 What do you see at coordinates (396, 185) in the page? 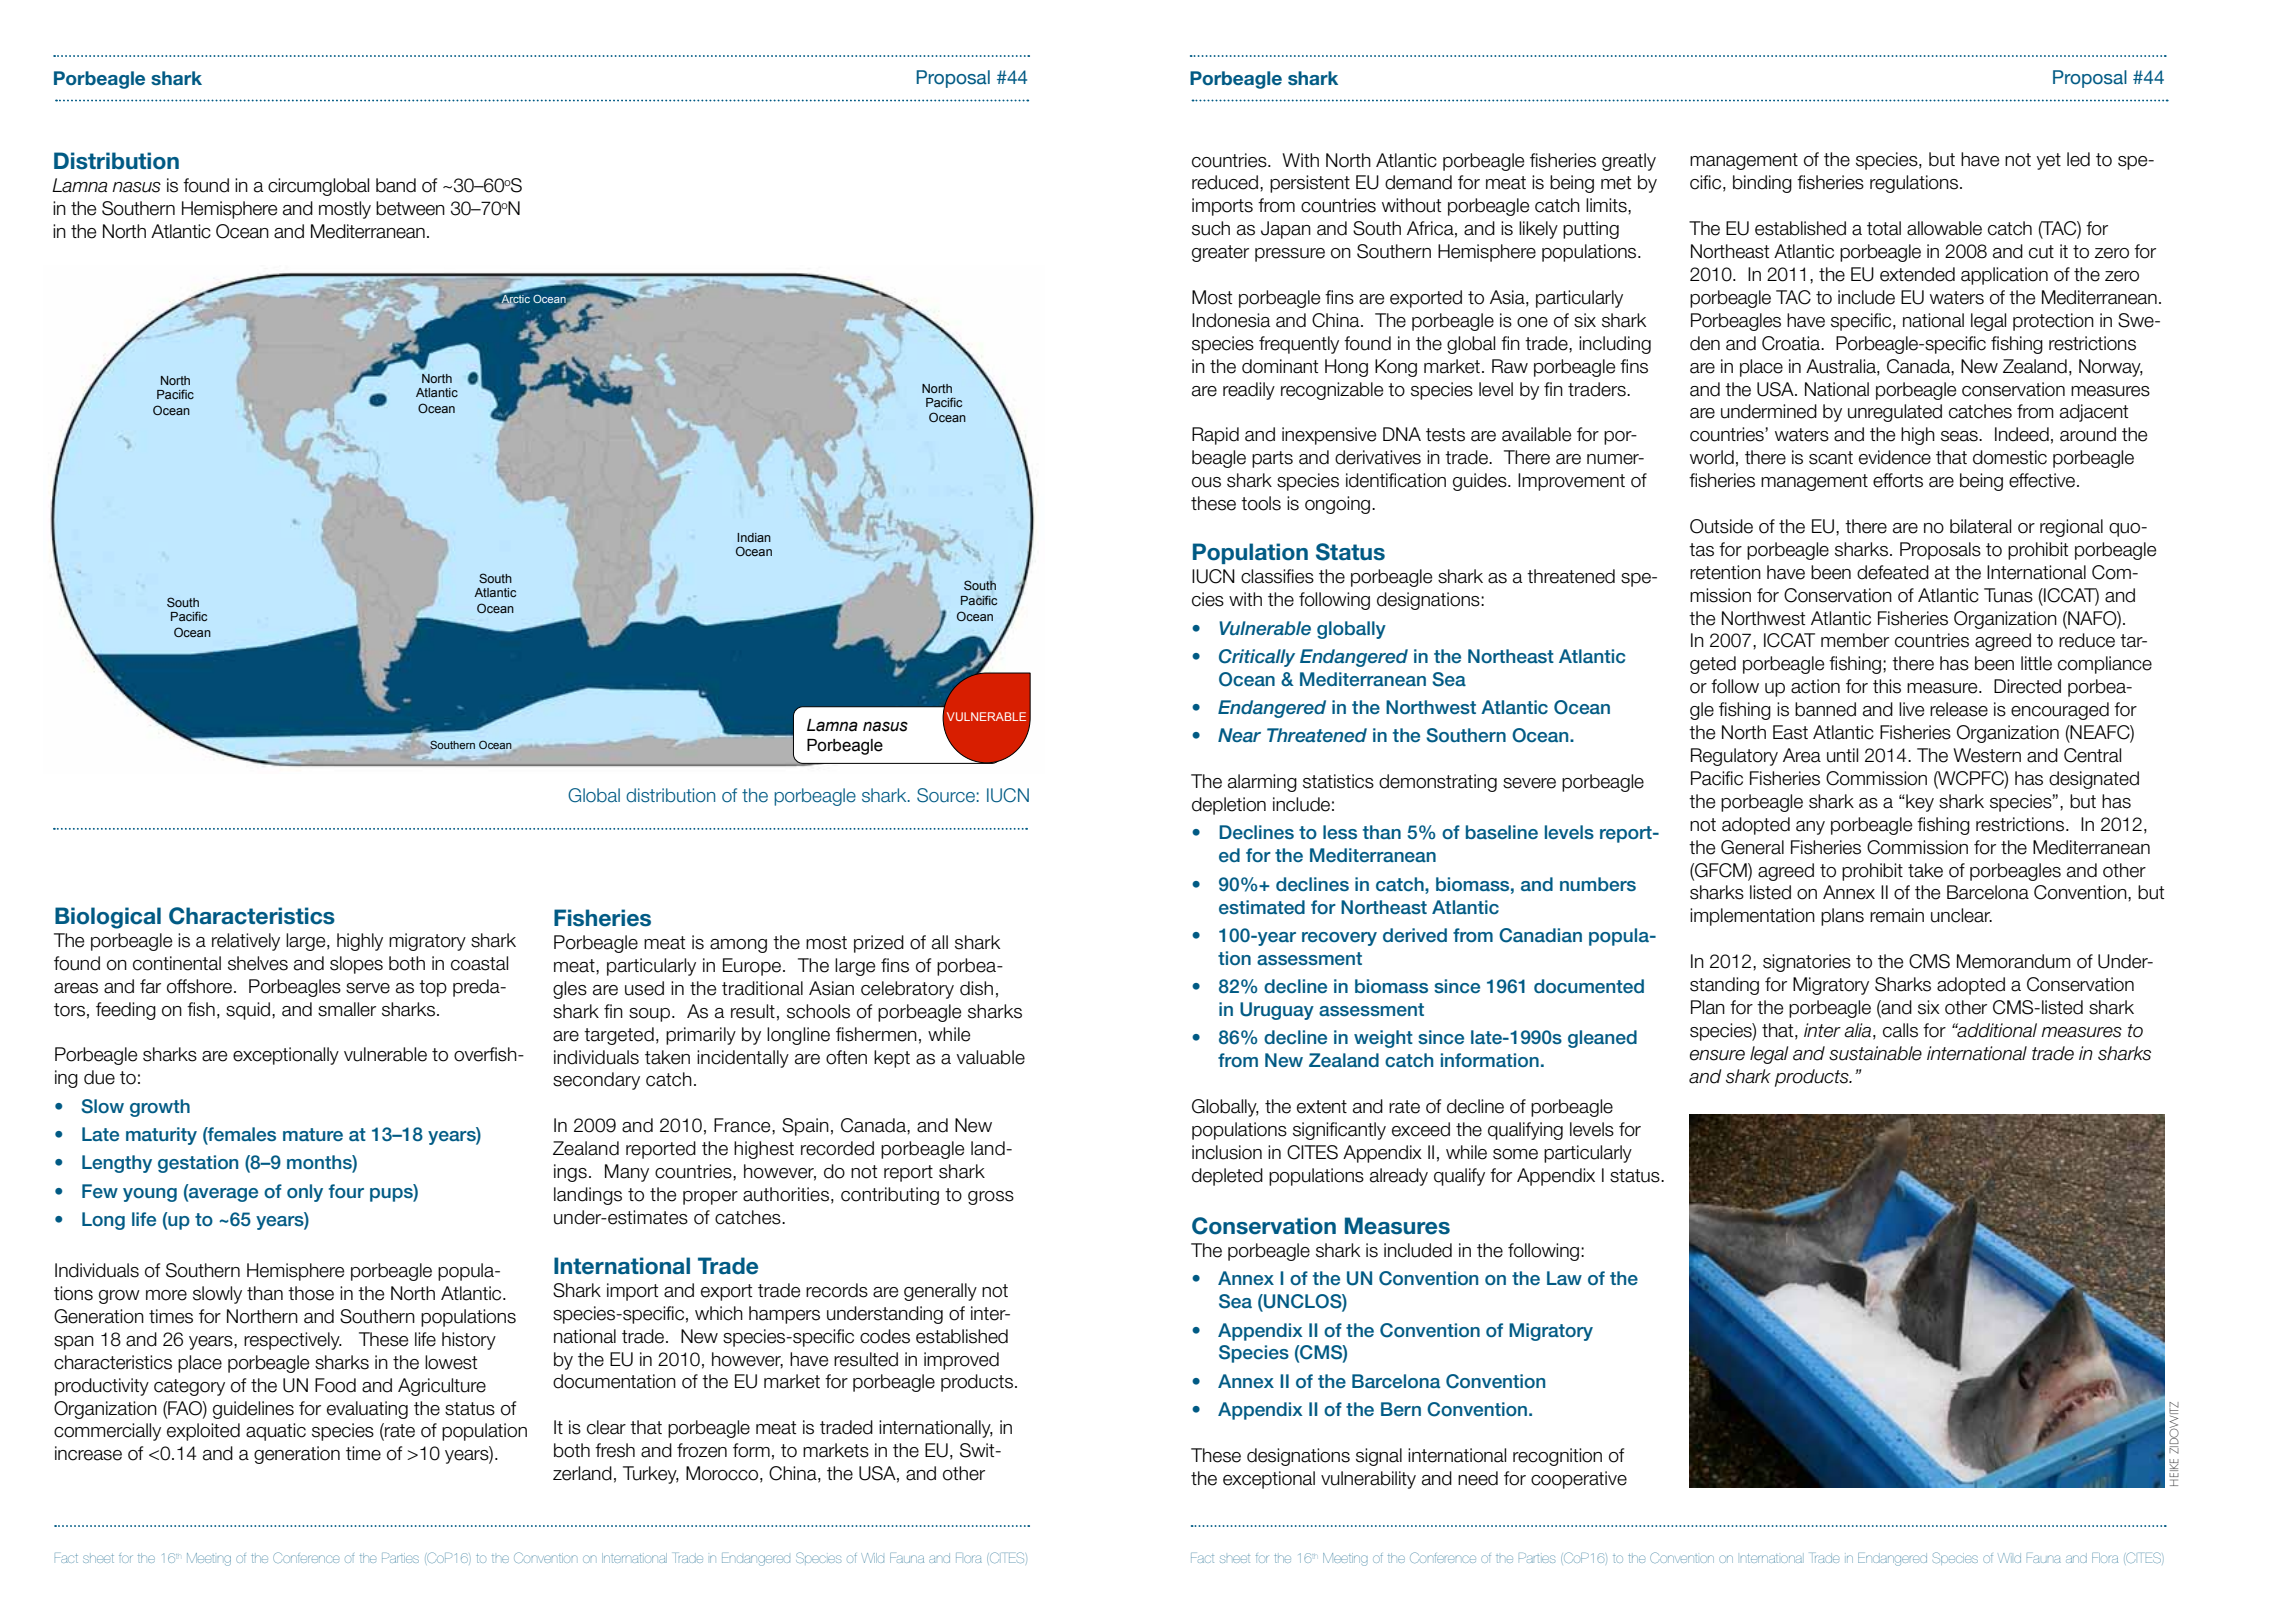
I see `band` at bounding box center [396, 185].
